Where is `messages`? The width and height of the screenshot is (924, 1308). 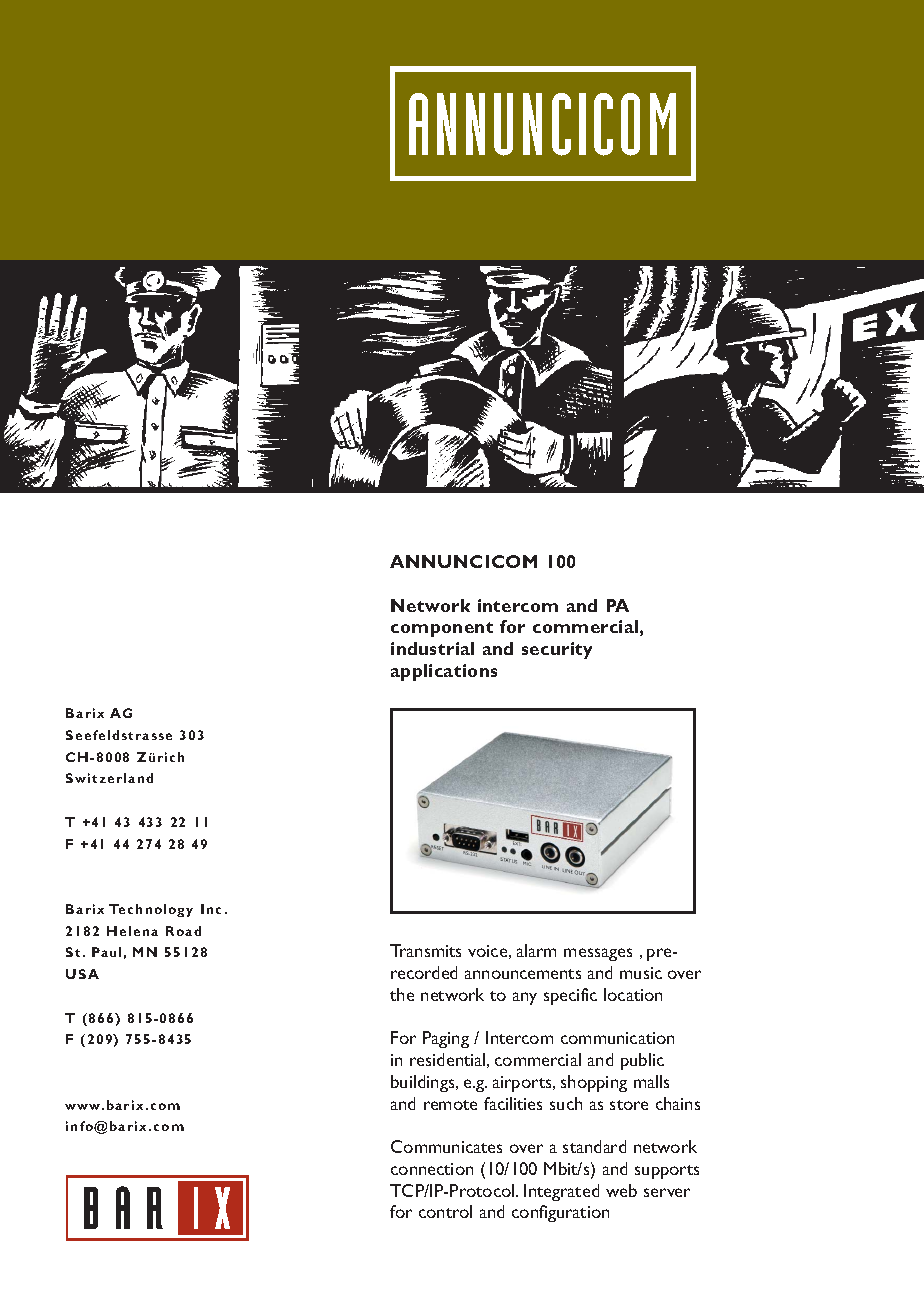
messages is located at coordinates (598, 954).
